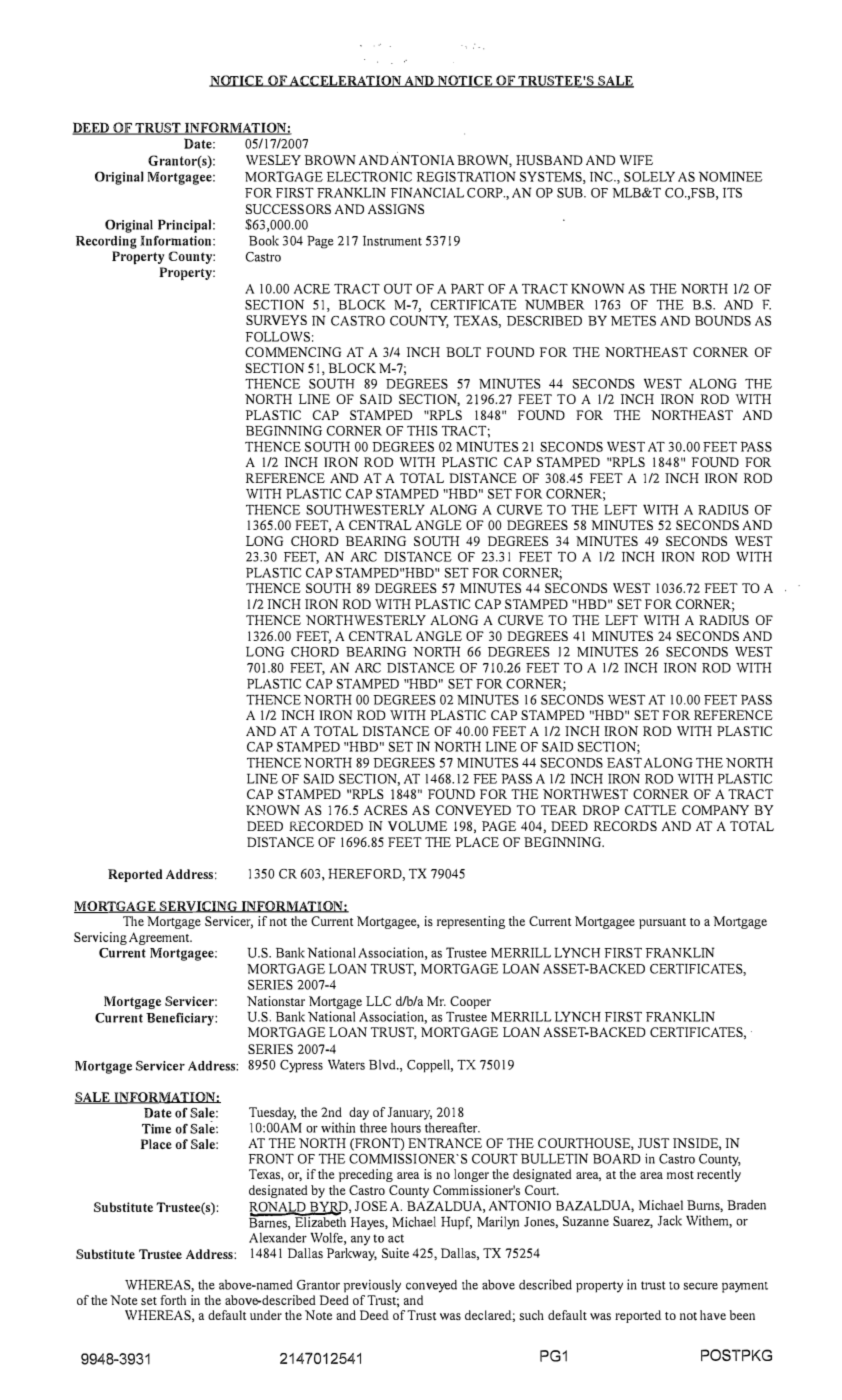 This image has width=842, height=1400. What do you see at coordinates (650, 810) in the image?
I see `CATTLE` at bounding box center [650, 810].
